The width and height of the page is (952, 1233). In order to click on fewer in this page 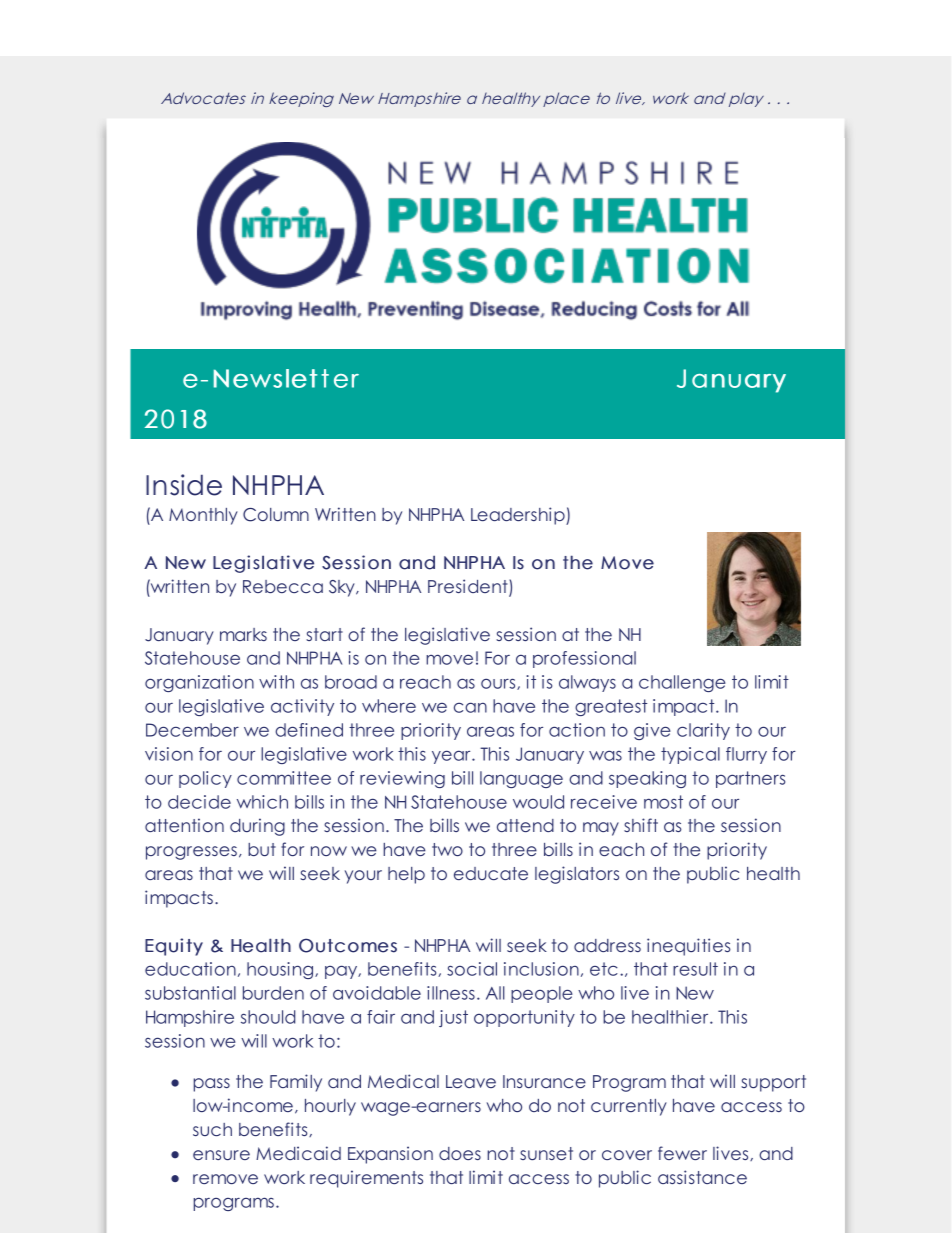, I will do `click(682, 1153)`.
